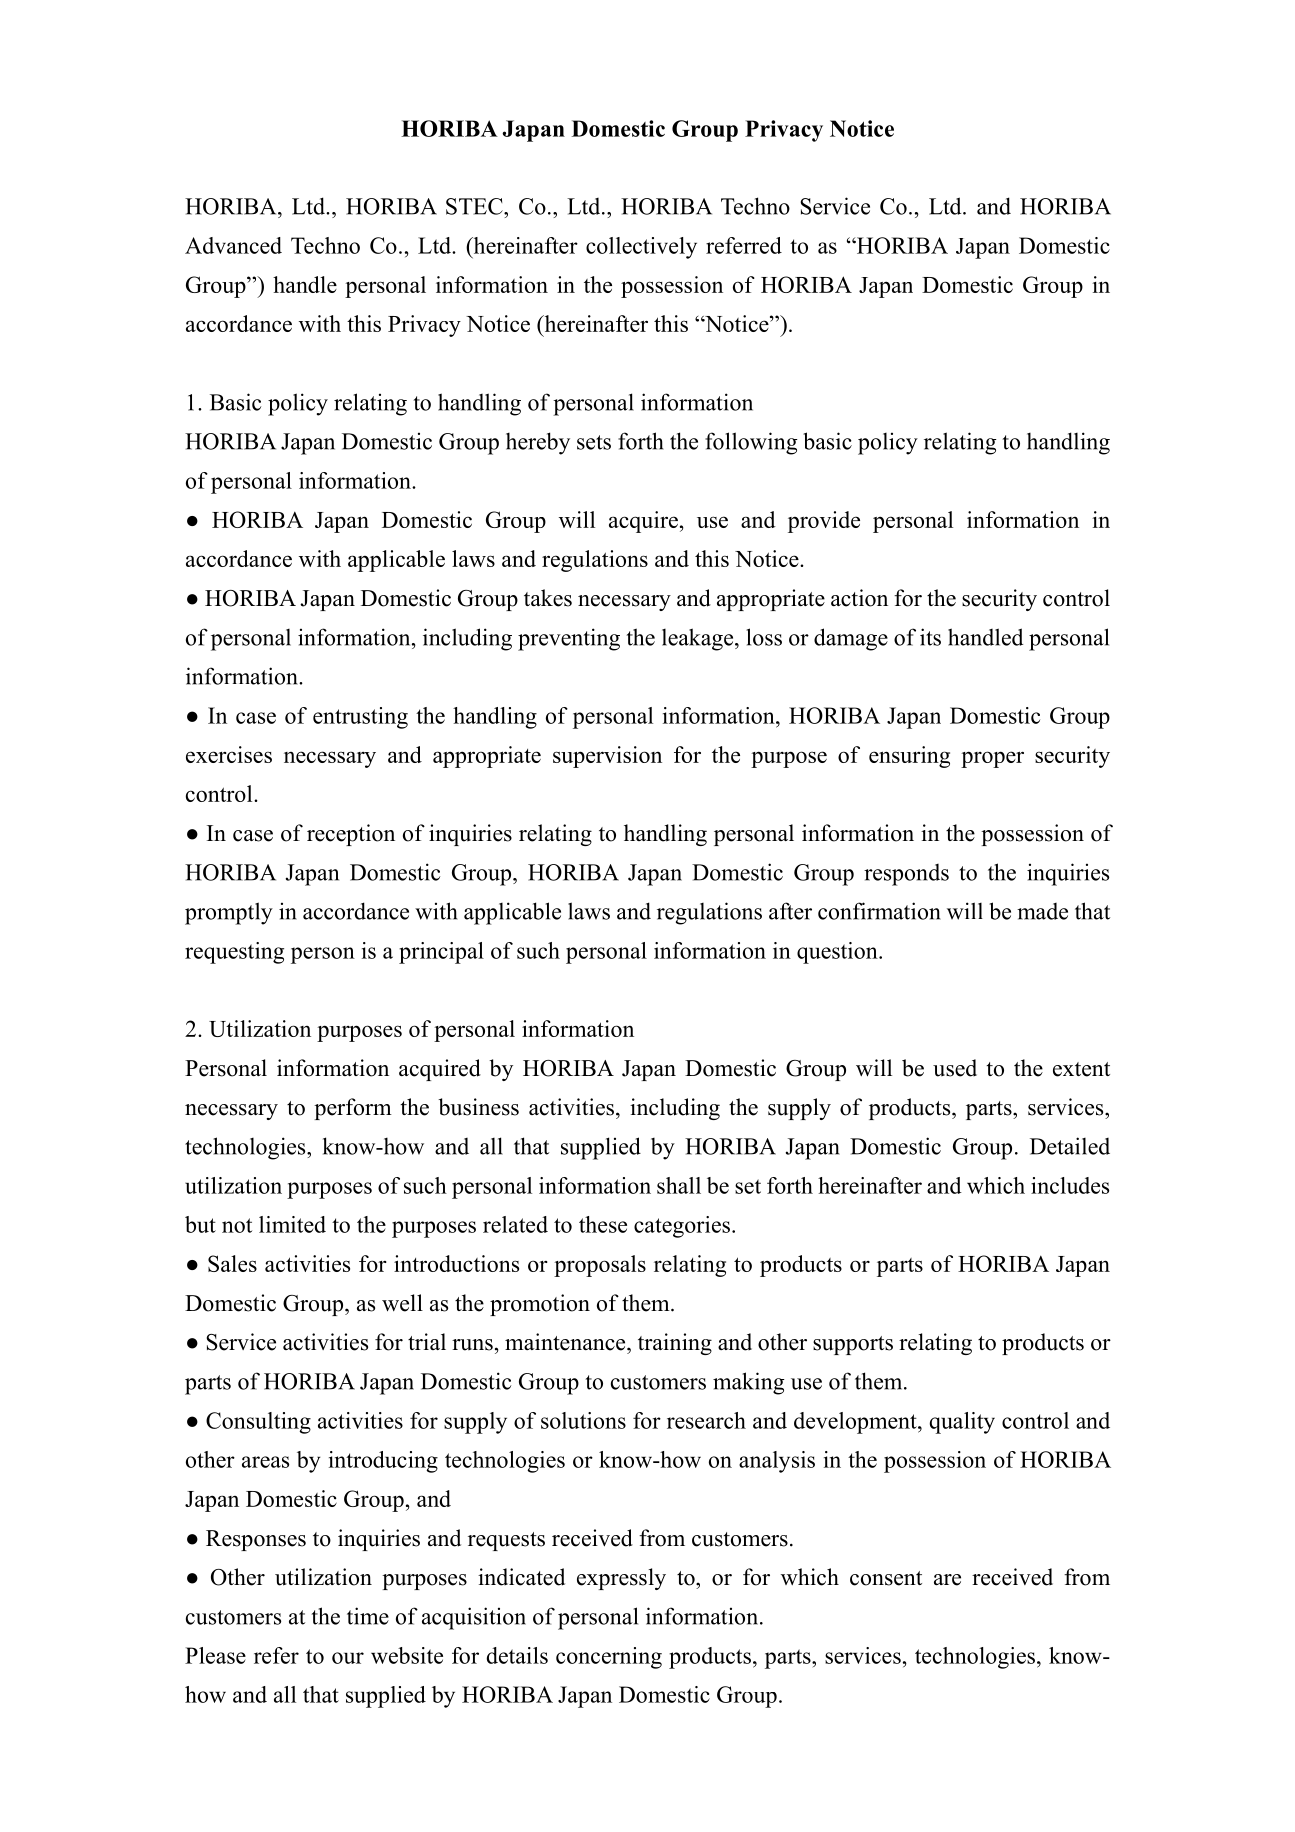 The width and height of the screenshot is (1295, 1832). What do you see at coordinates (699, 639) in the screenshot?
I see `leakage` at bounding box center [699, 639].
